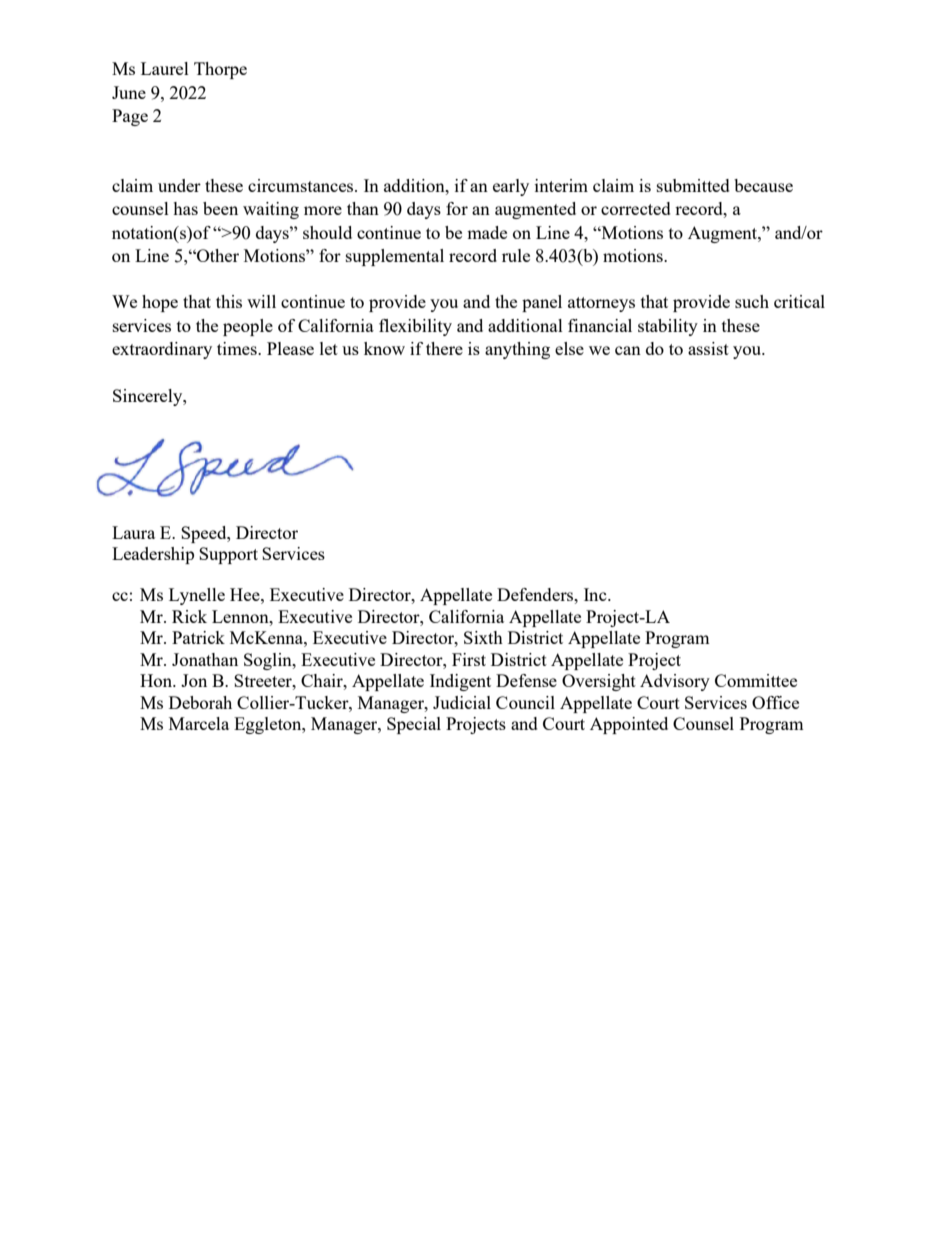  Describe the element at coordinates (200, 702) in the page. I see `Deborah` at that location.
